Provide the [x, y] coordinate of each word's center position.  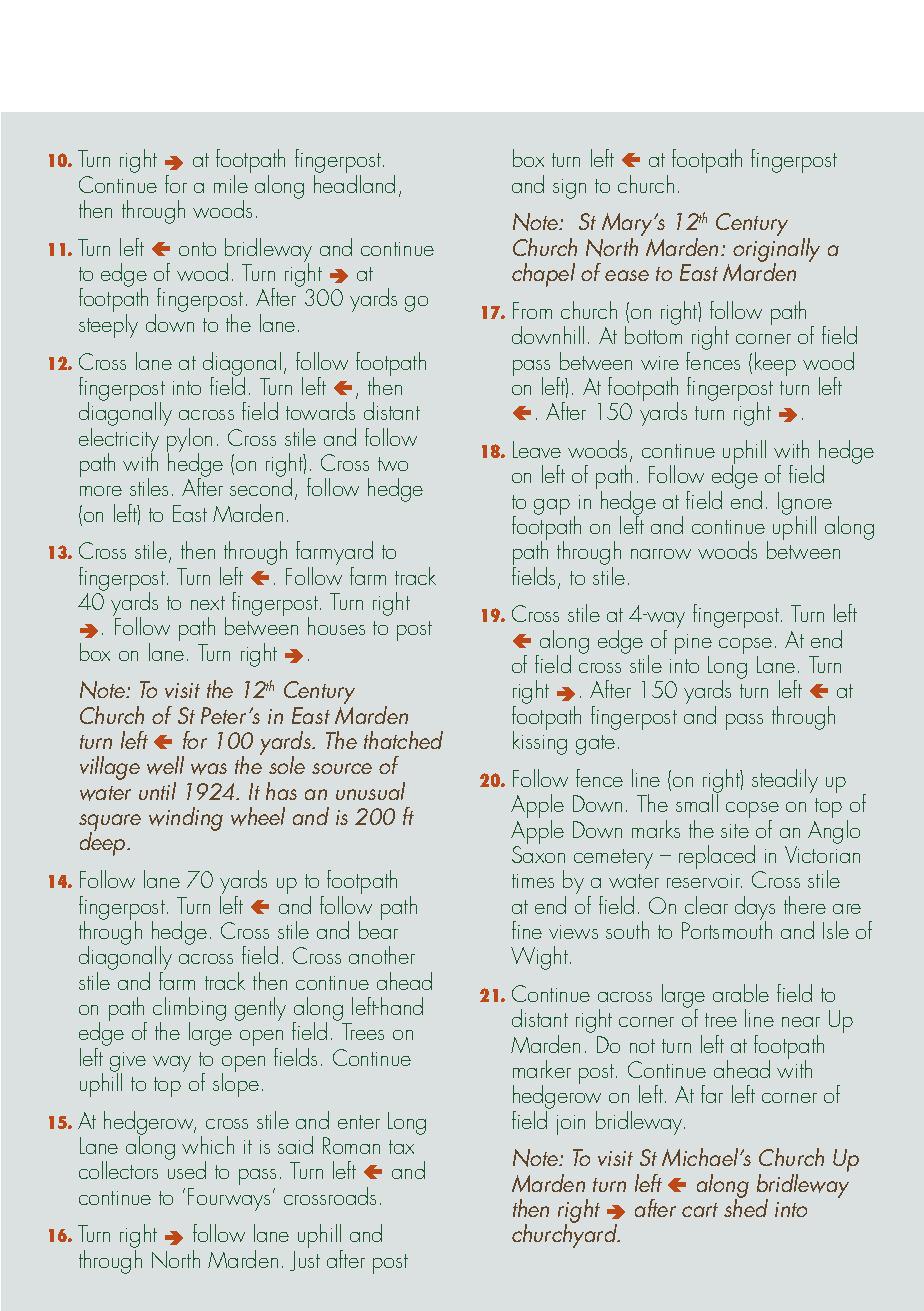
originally [776, 251]
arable [741, 993]
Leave [537, 449]
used [187, 1169]
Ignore [805, 504]
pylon [189, 441]
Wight [539, 958]
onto [197, 249]
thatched [403, 740]
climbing [189, 1010]
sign [569, 189]
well [165, 765]
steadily [785, 781]
